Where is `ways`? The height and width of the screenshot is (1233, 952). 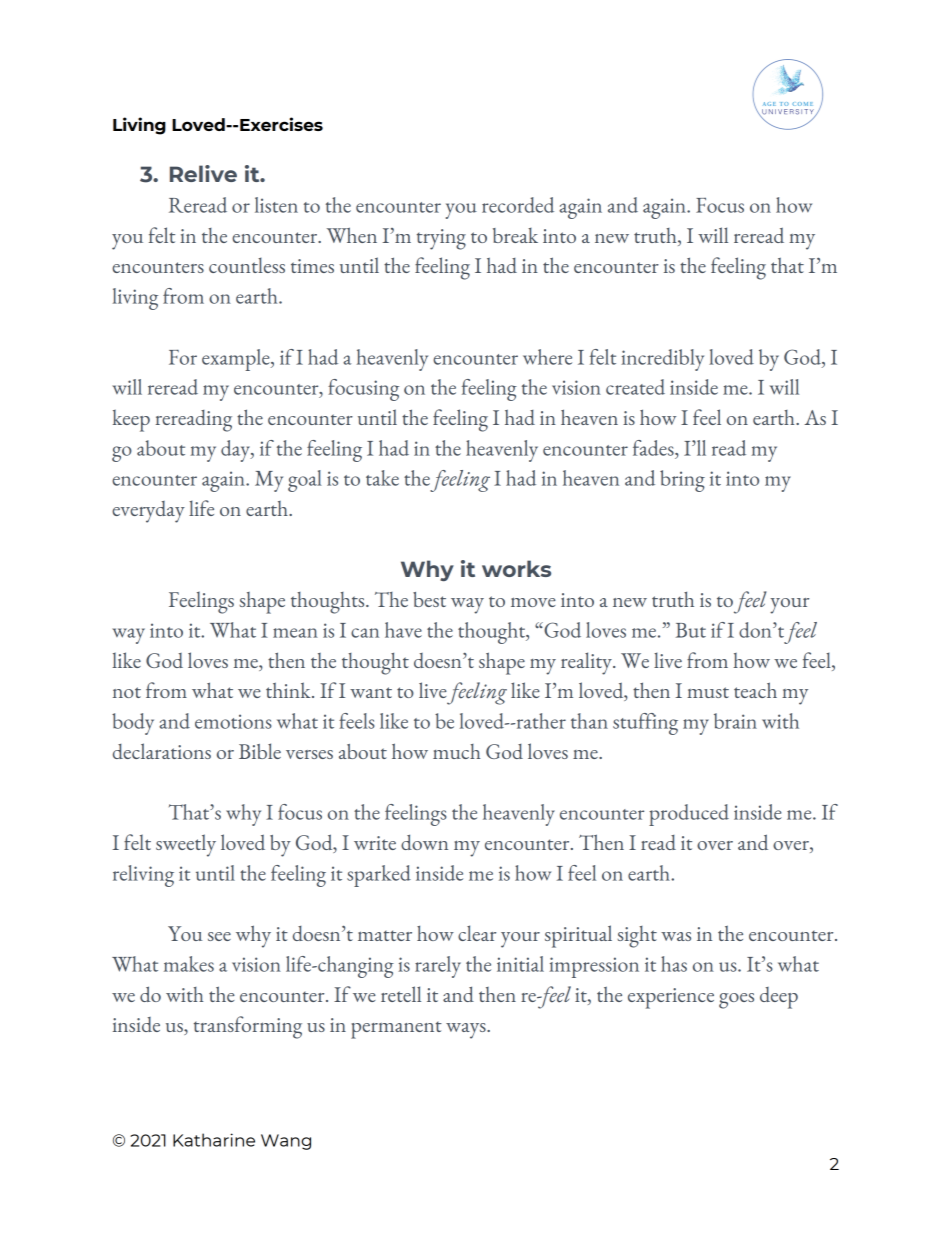 ways is located at coordinates (467, 1031).
